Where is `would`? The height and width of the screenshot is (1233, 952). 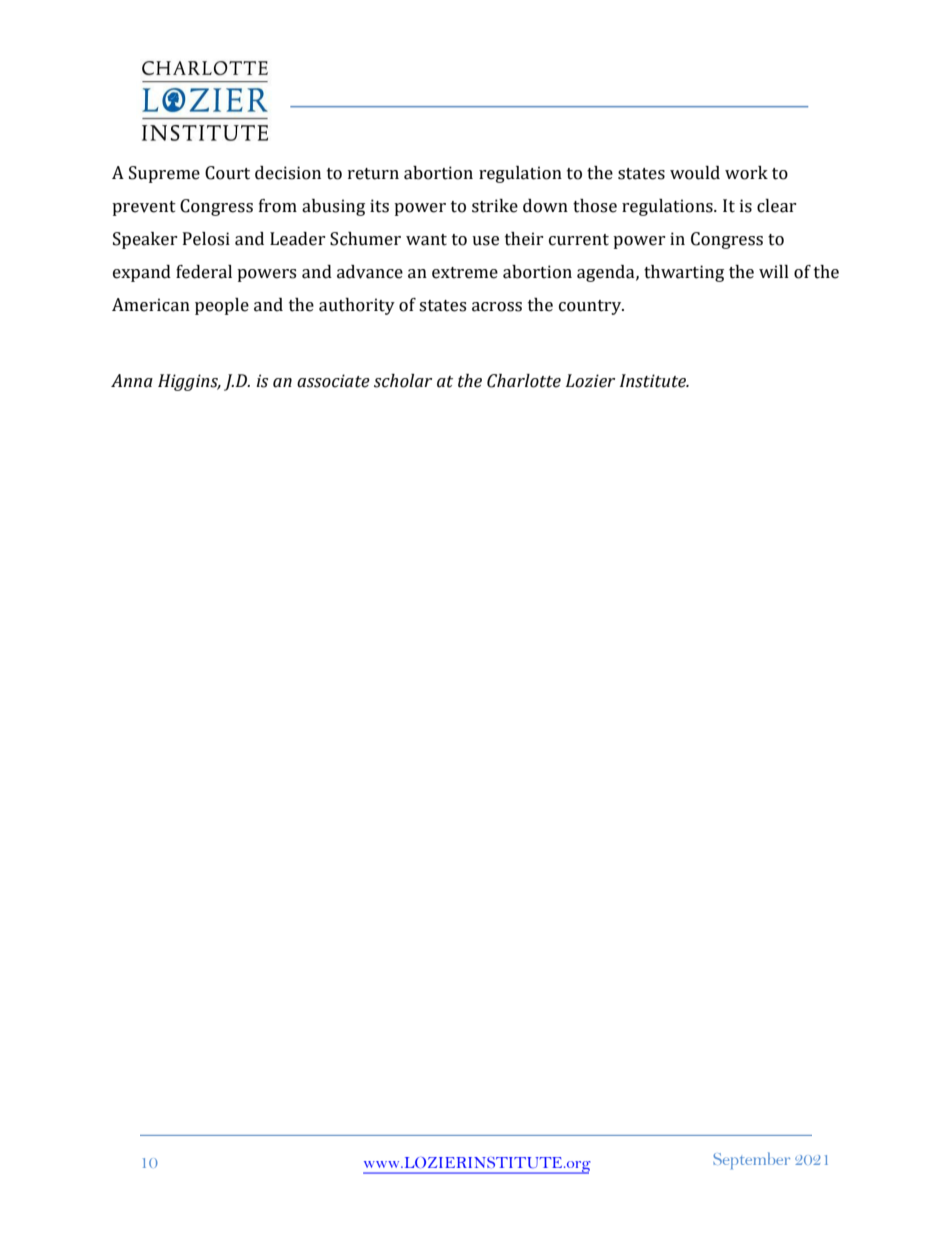 would is located at coordinates (695, 173).
